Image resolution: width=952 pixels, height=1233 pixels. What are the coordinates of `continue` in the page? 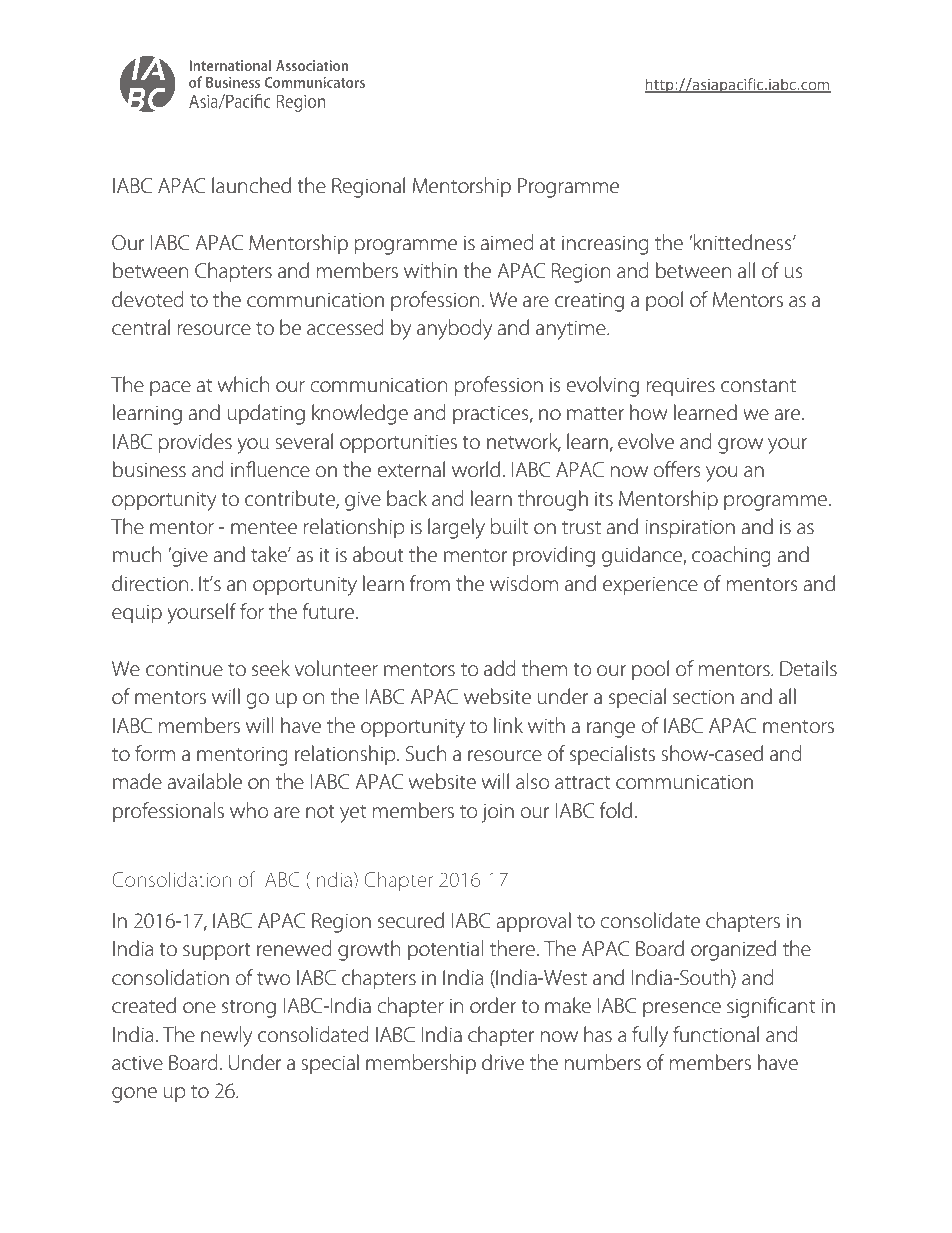 It's located at (184, 669).
